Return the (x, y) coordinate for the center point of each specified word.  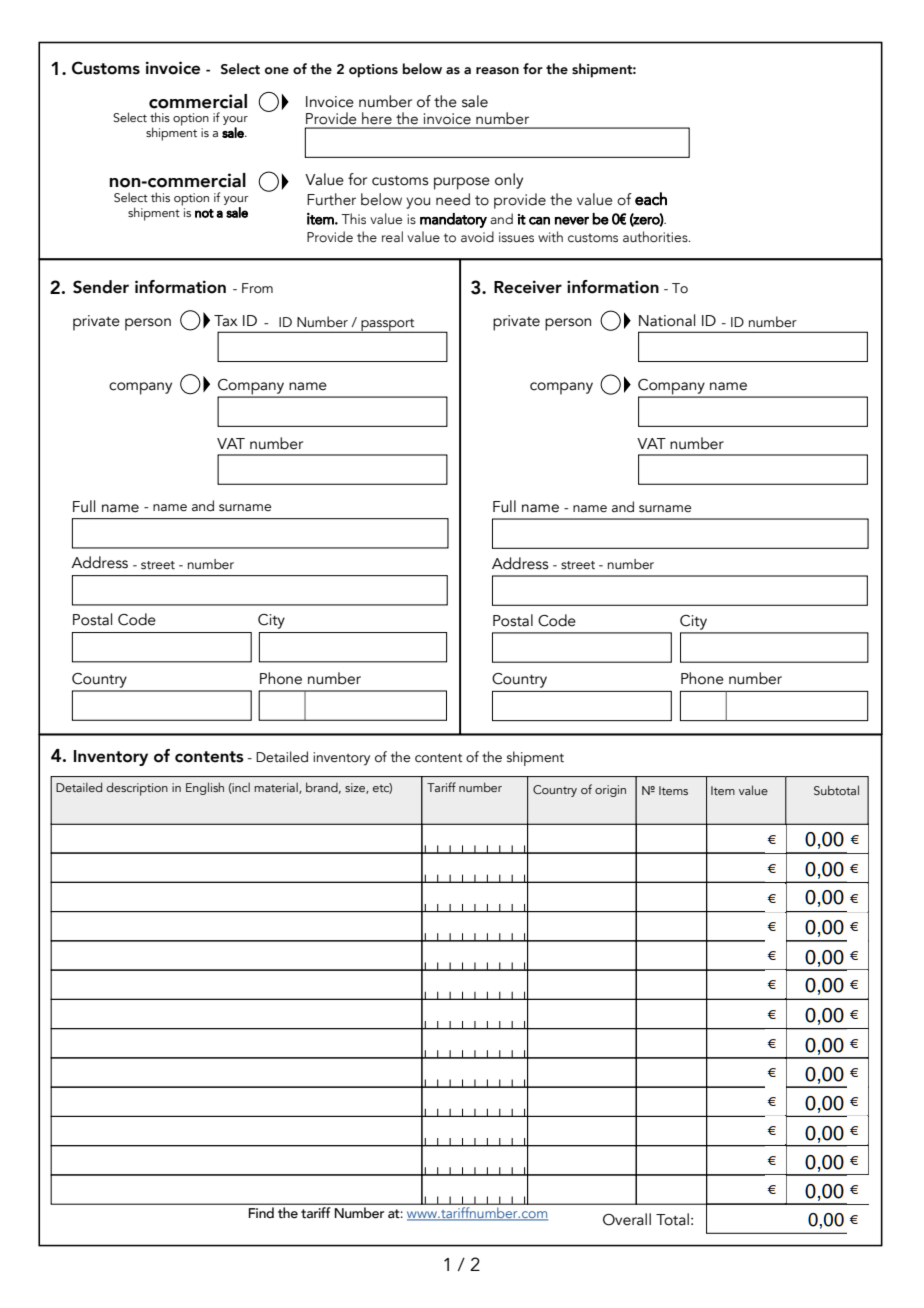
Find (261, 1211)
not (204, 213)
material (277, 788)
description (137, 789)
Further (331, 199)
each (651, 199)
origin (610, 791)
